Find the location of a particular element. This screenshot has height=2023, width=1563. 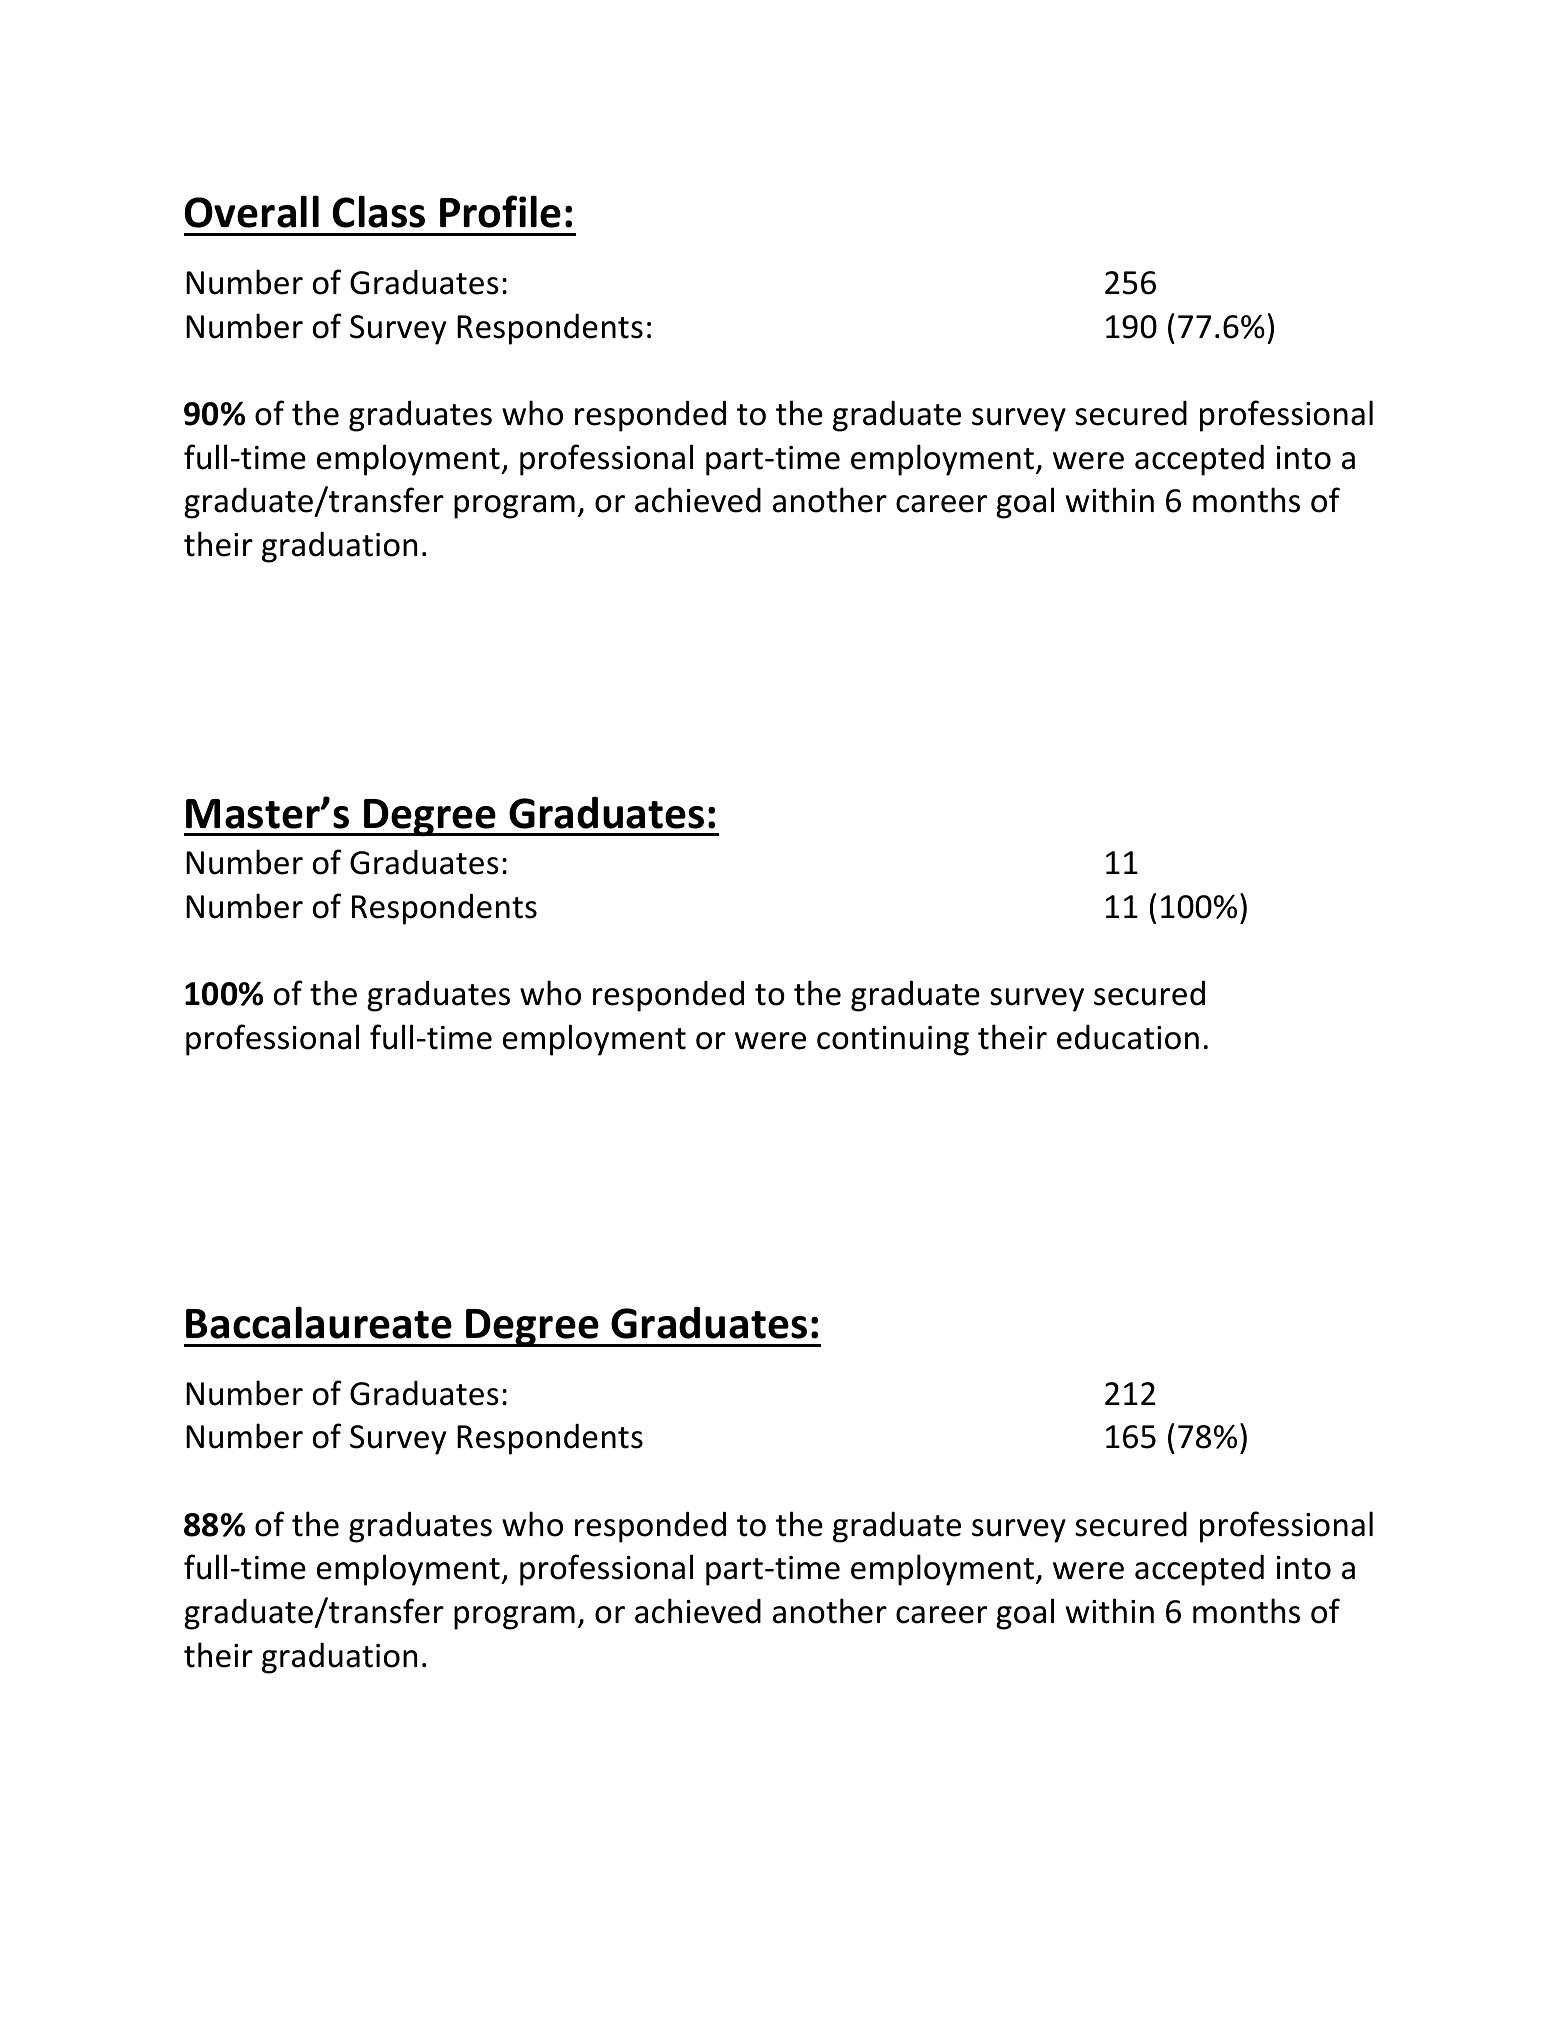

education is located at coordinates (1128, 1037).
